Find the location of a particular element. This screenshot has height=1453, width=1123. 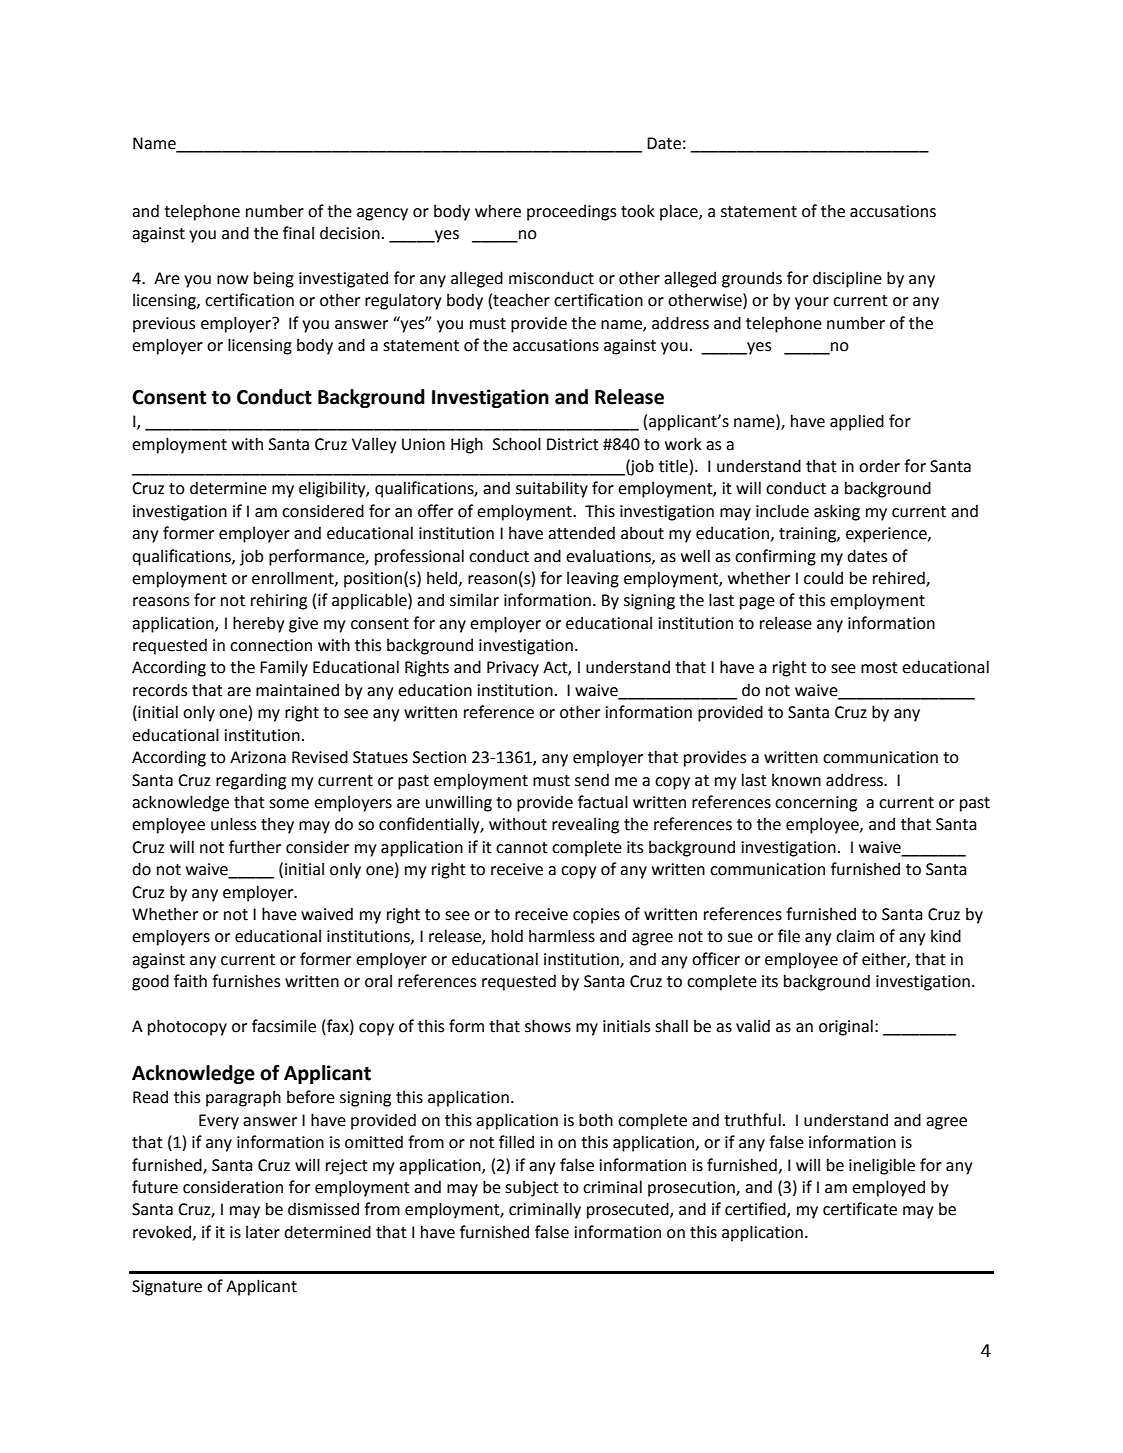

shows is located at coordinates (548, 1026).
